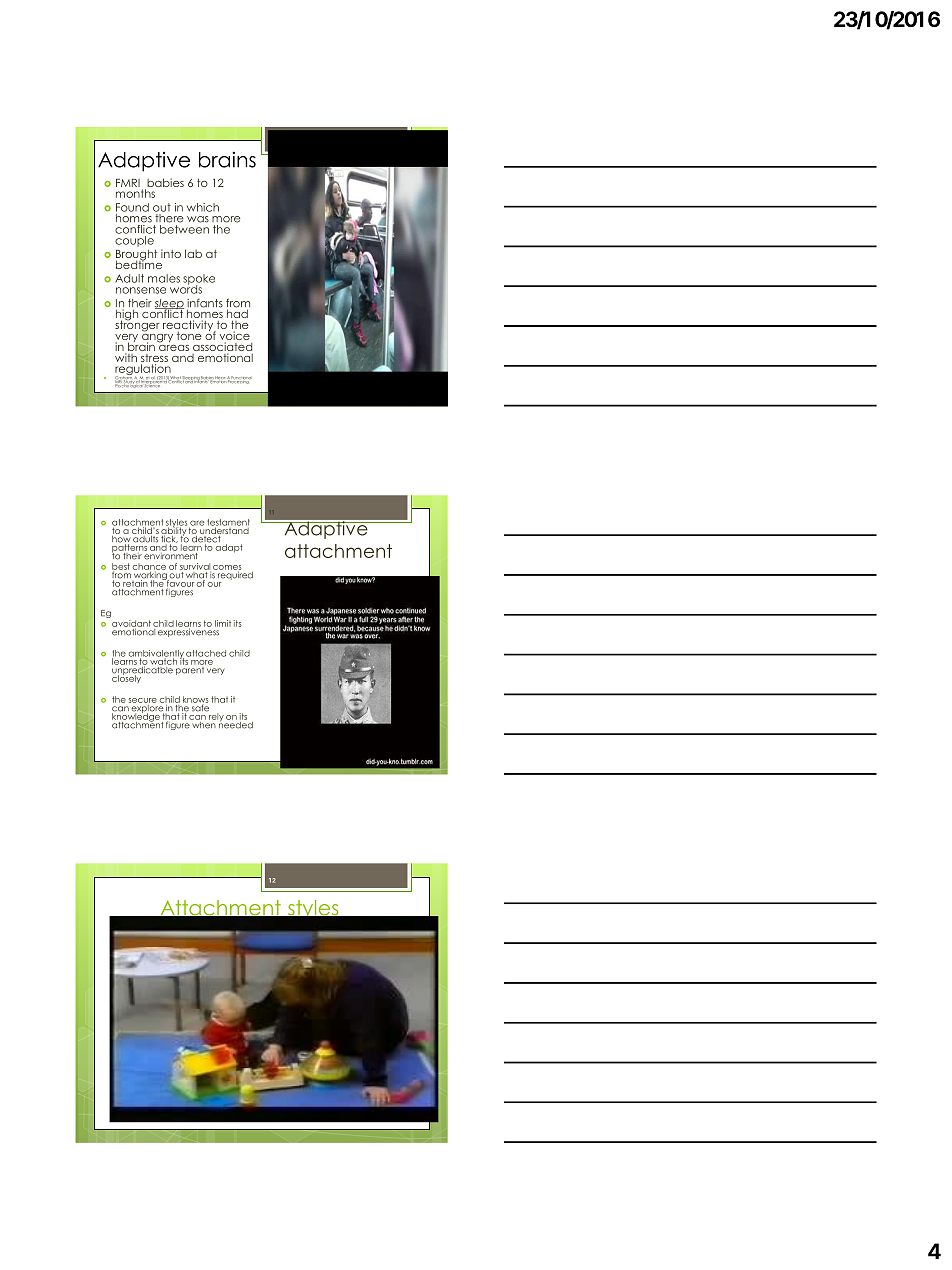  I want to click on environment, so click(171, 555).
